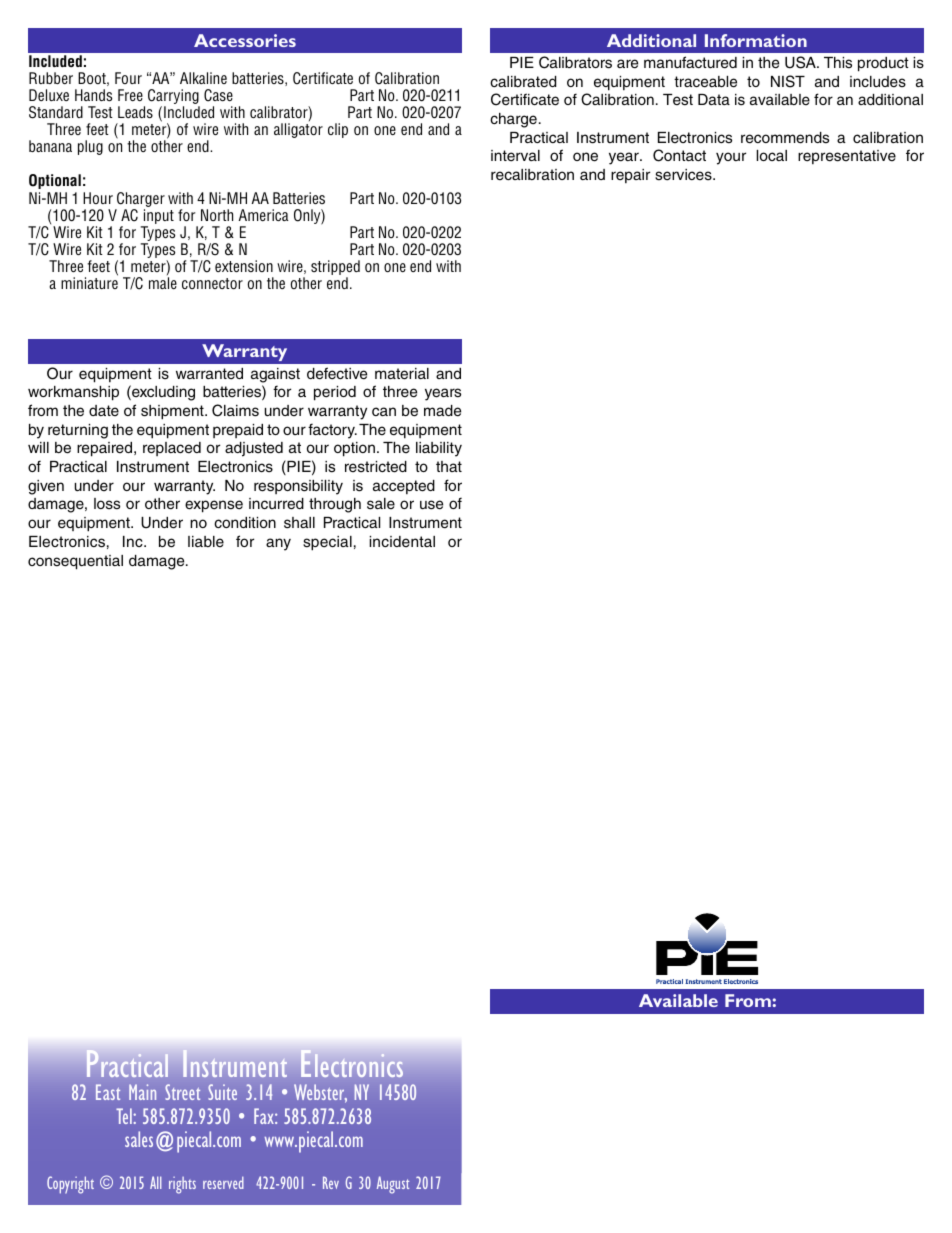 The width and height of the screenshot is (952, 1233). What do you see at coordinates (393, 1185) in the screenshot?
I see `August` at bounding box center [393, 1185].
